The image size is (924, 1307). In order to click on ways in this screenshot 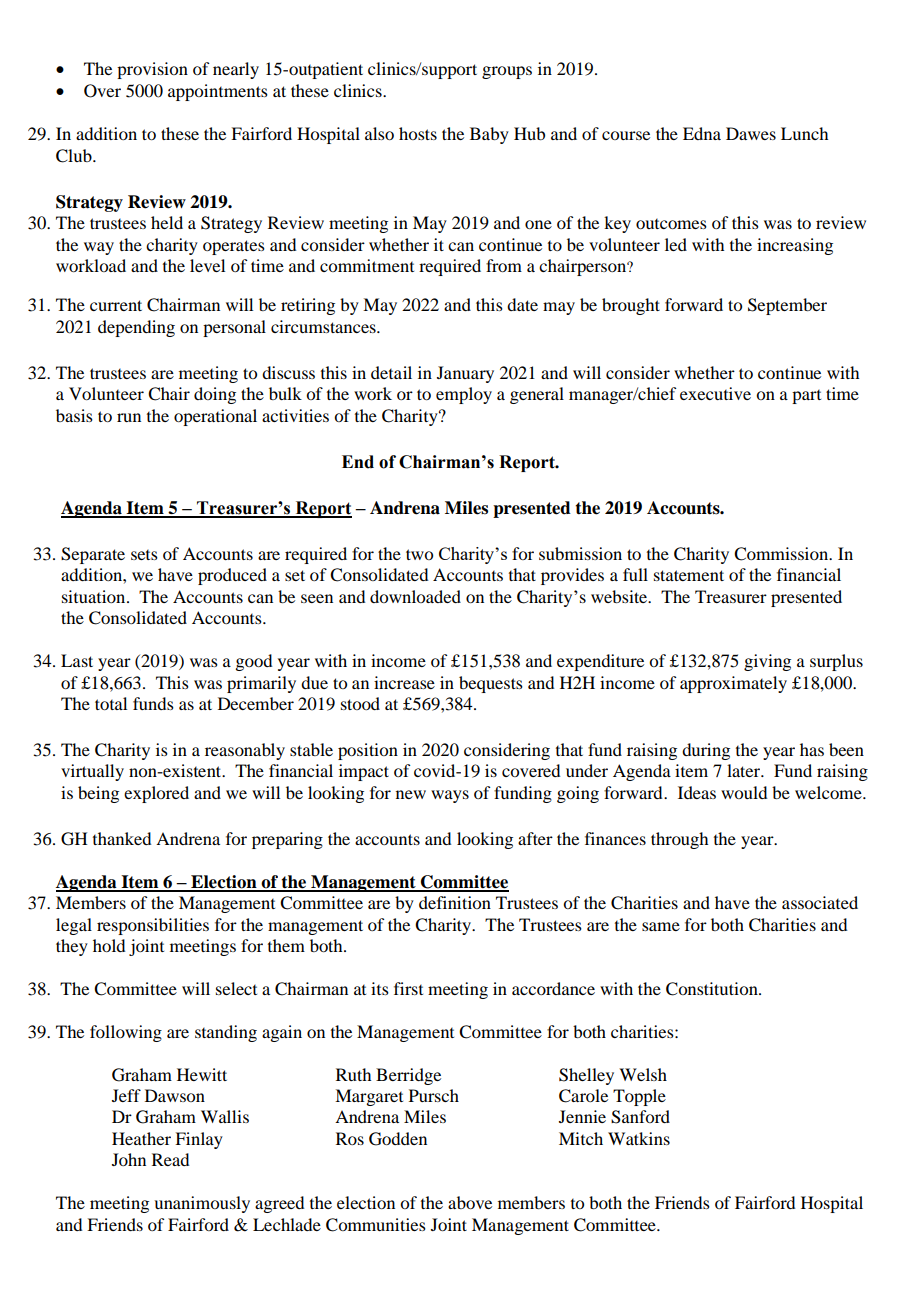, I will do `click(450, 796)`.
